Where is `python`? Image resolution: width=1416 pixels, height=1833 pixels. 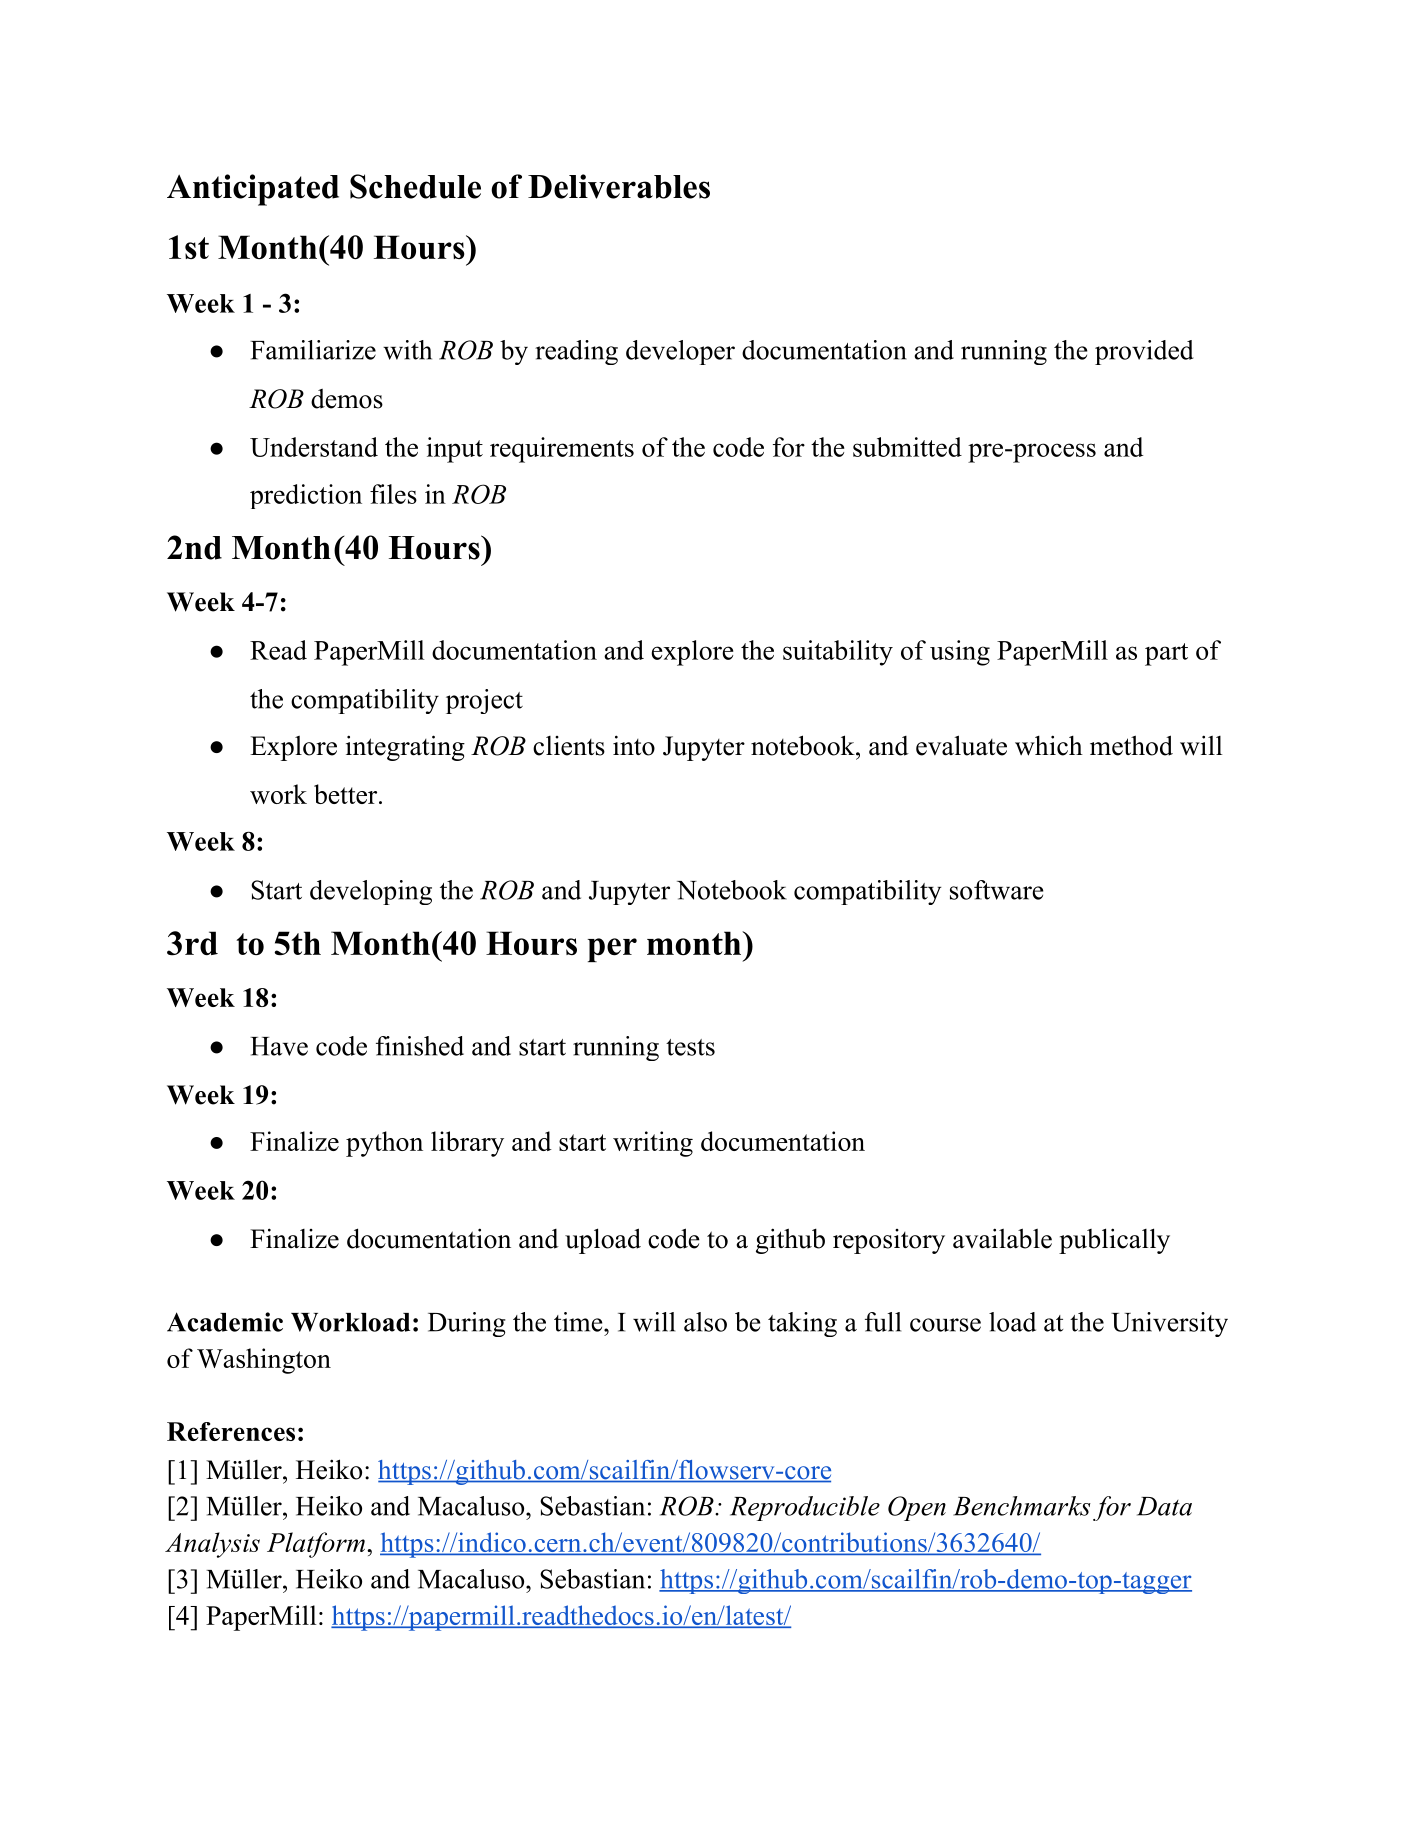 python is located at coordinates (384, 1144).
